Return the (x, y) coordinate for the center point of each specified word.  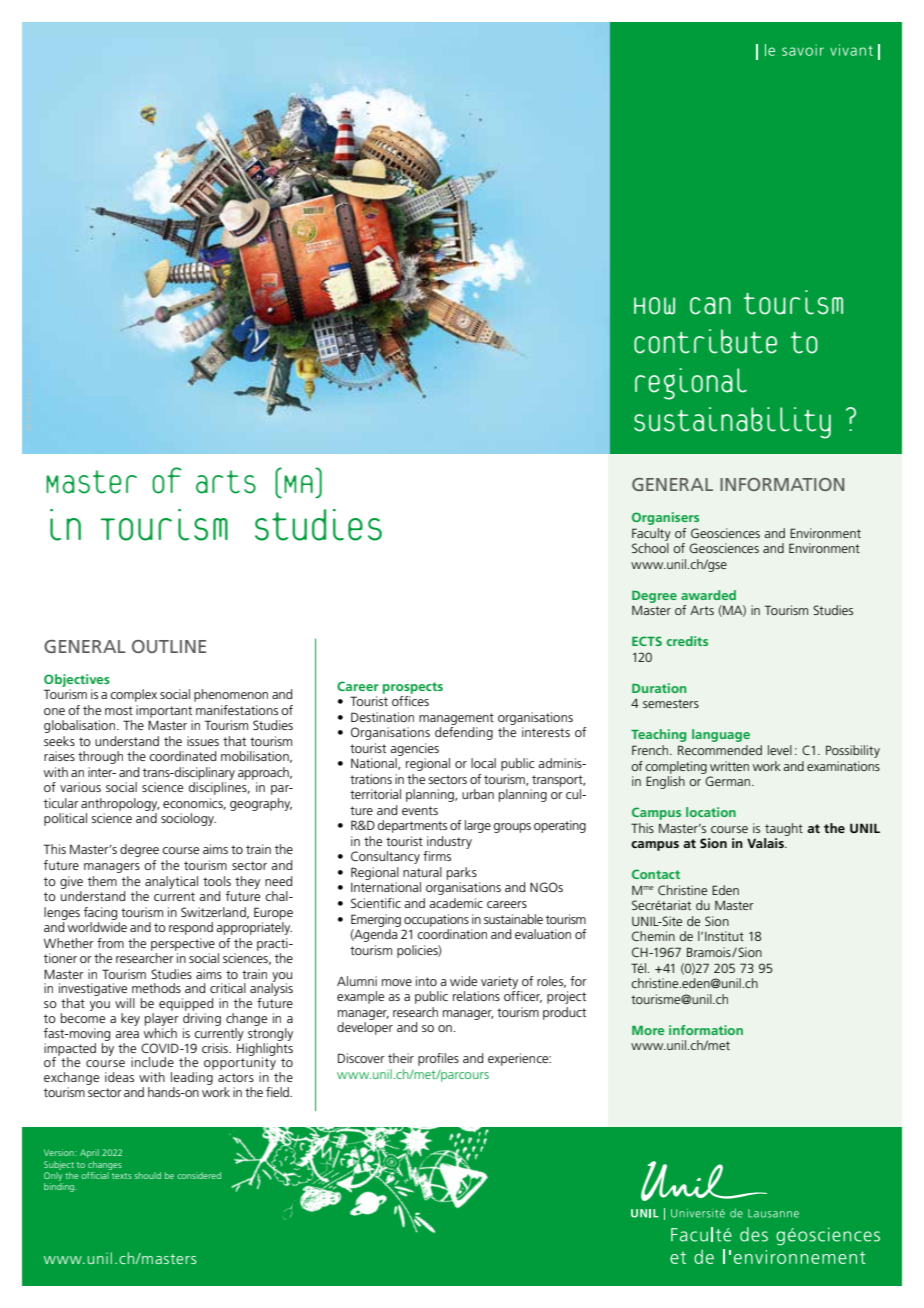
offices (410, 701)
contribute (705, 341)
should (147, 1175)
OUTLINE (169, 646)
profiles (438, 1059)
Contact (656, 874)
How (654, 306)
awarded (708, 595)
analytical (171, 882)
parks (462, 873)
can (710, 306)
